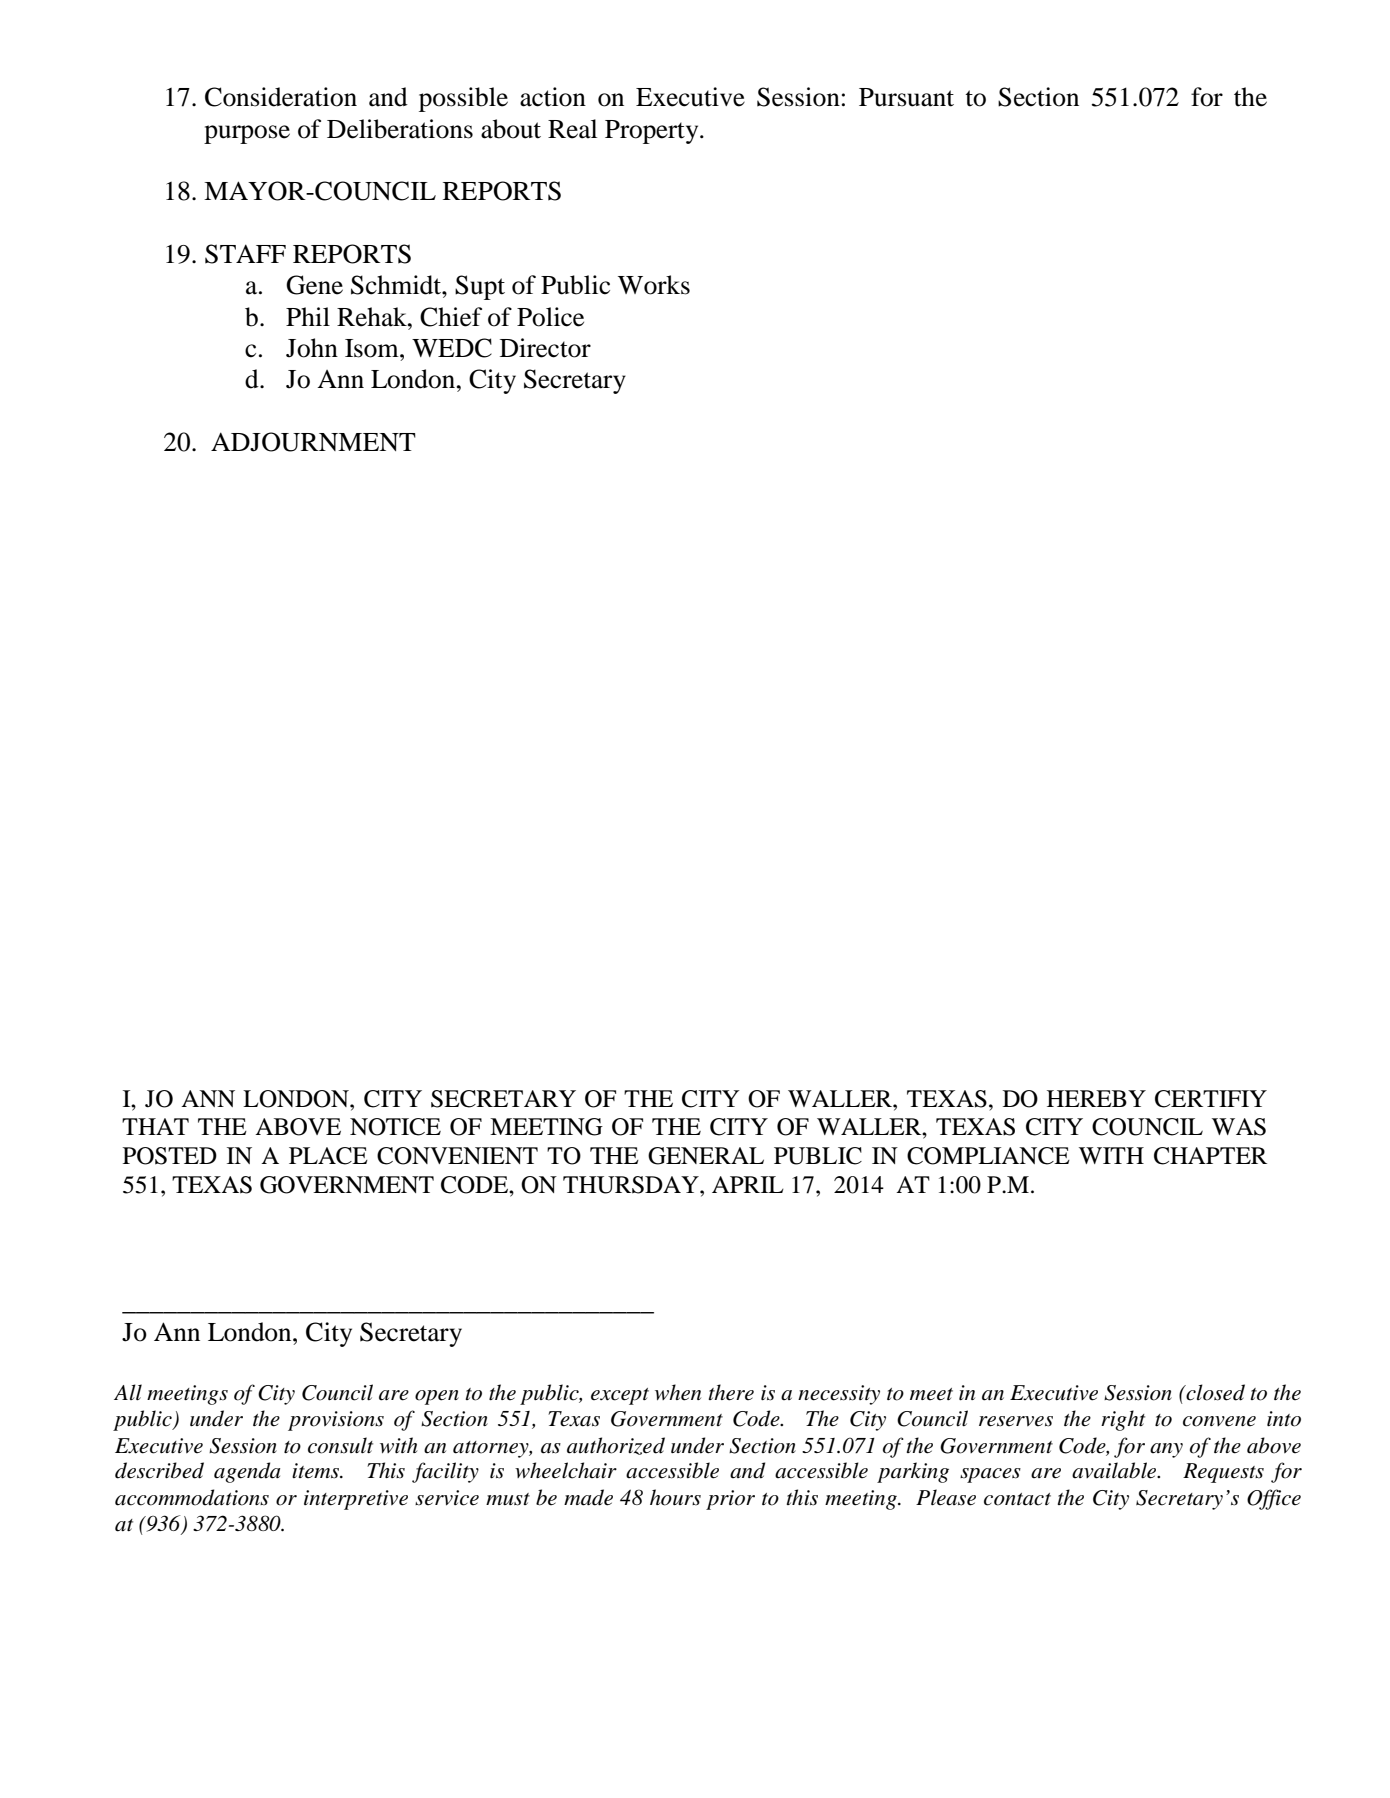 The width and height of the document is (1390, 1798). What do you see at coordinates (317, 1471) in the document?
I see `items` at bounding box center [317, 1471].
